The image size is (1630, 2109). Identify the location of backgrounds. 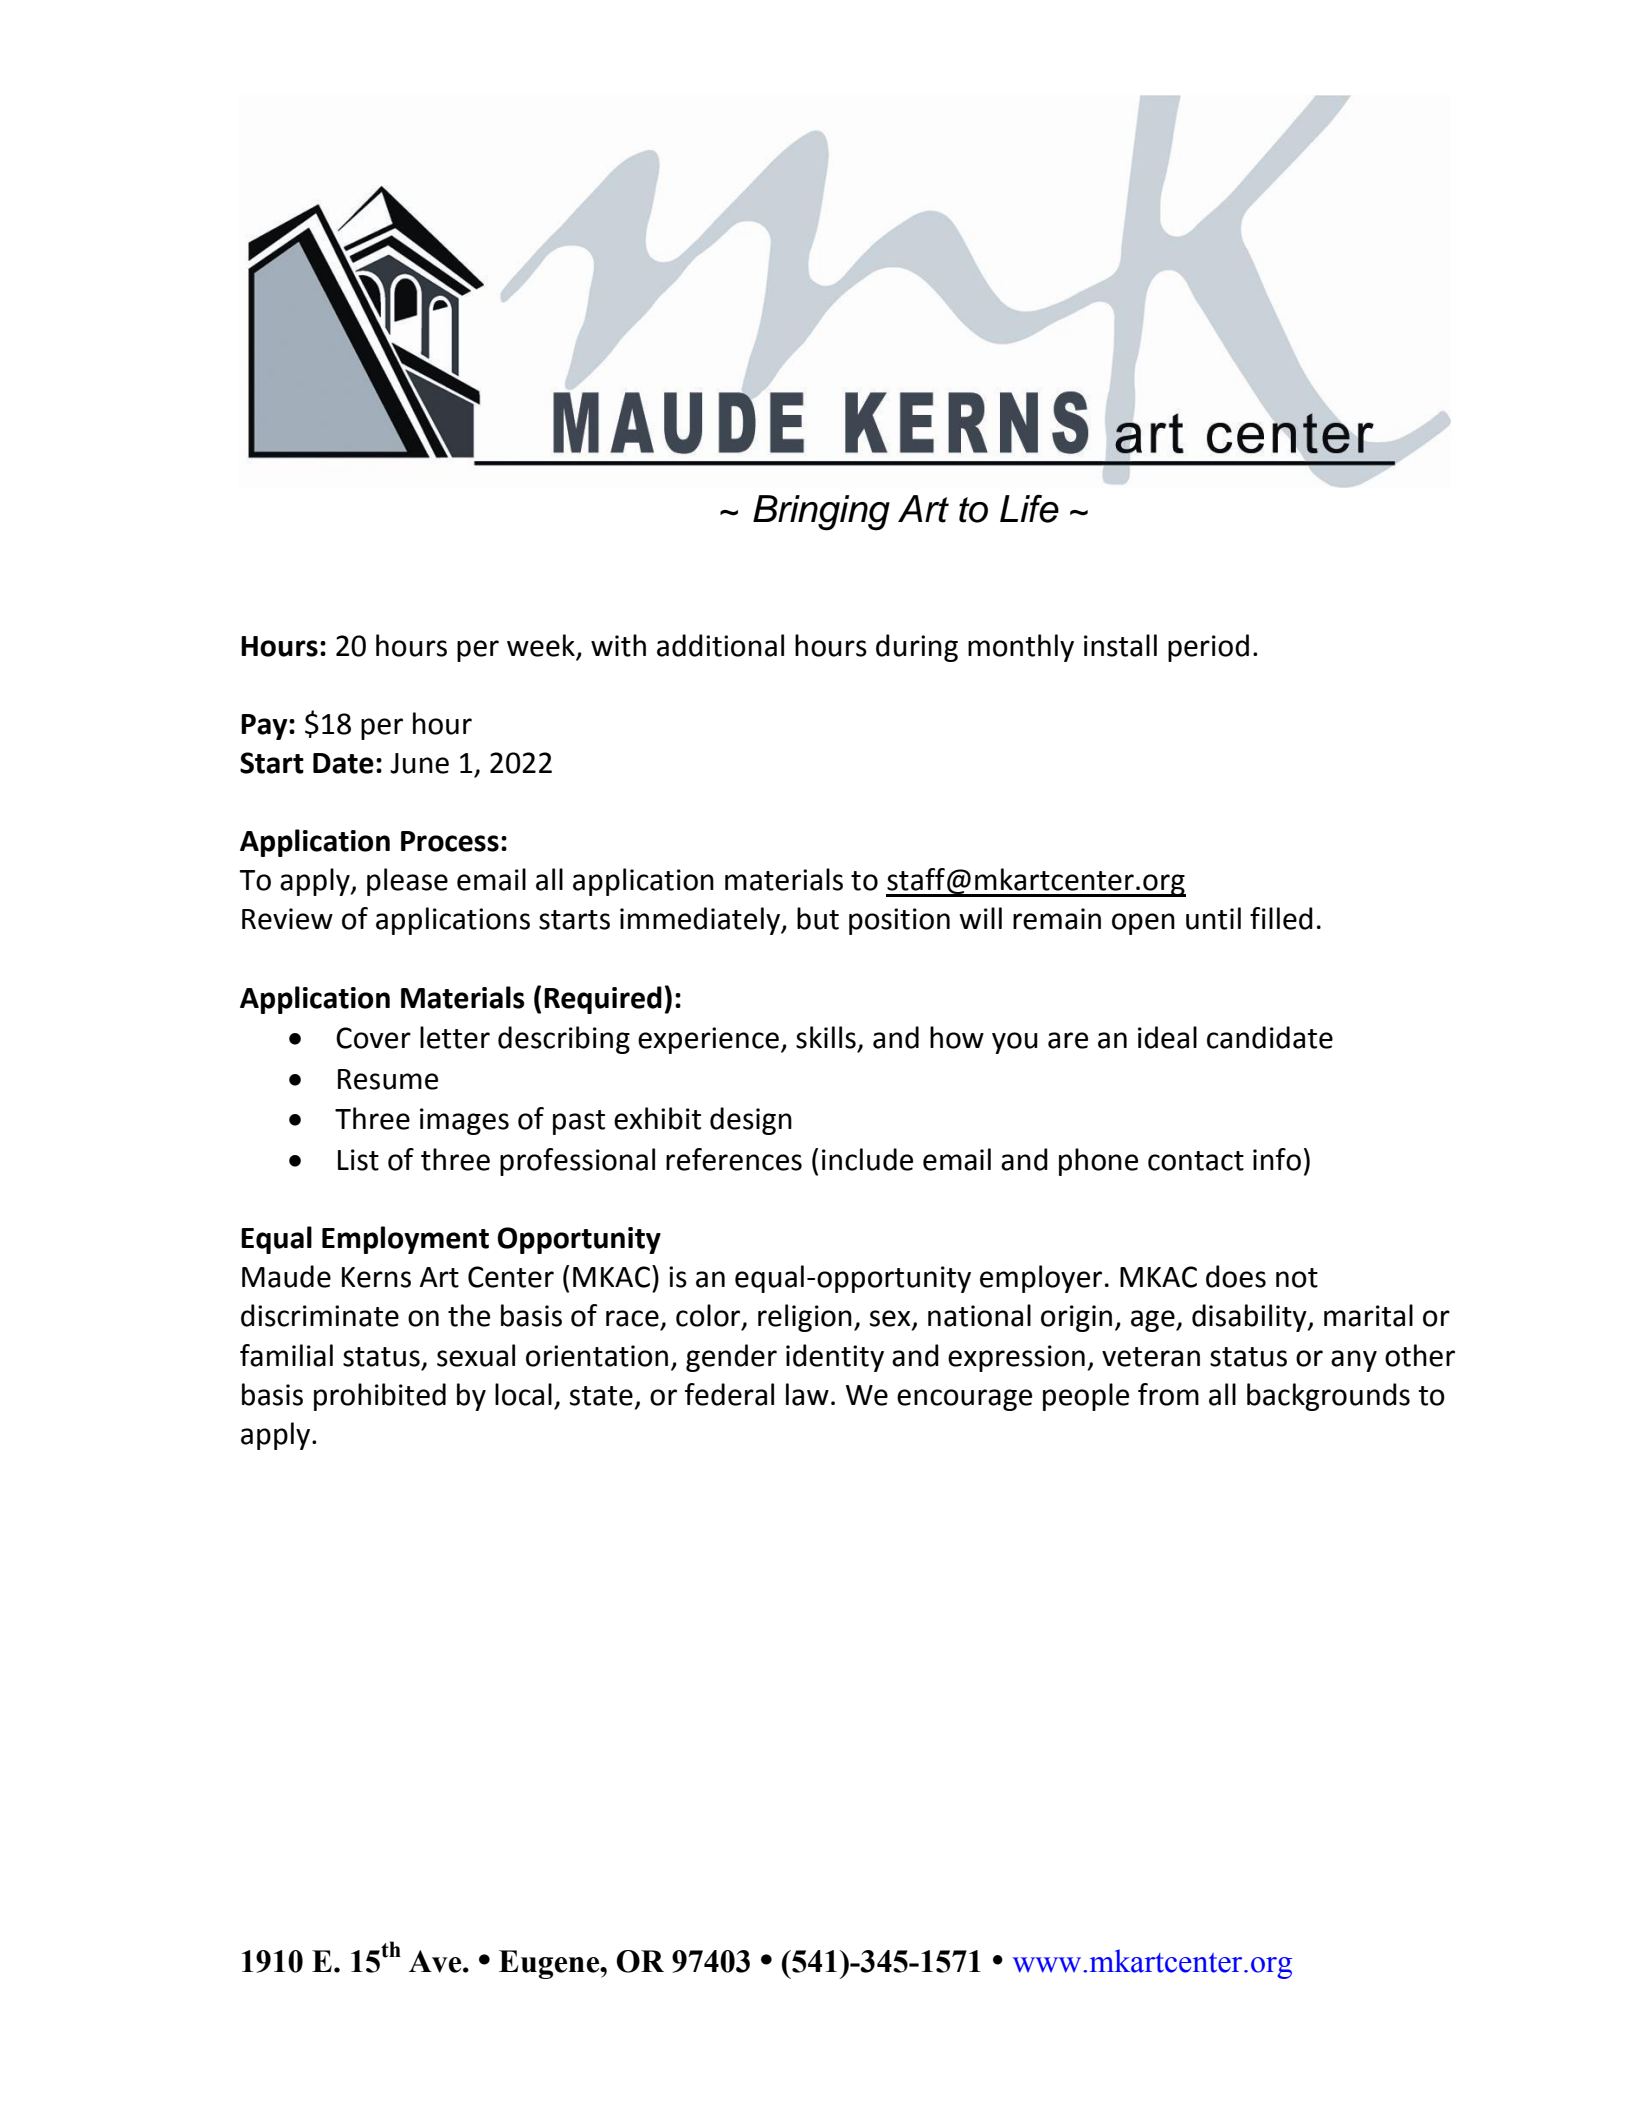
(1328, 1397).
